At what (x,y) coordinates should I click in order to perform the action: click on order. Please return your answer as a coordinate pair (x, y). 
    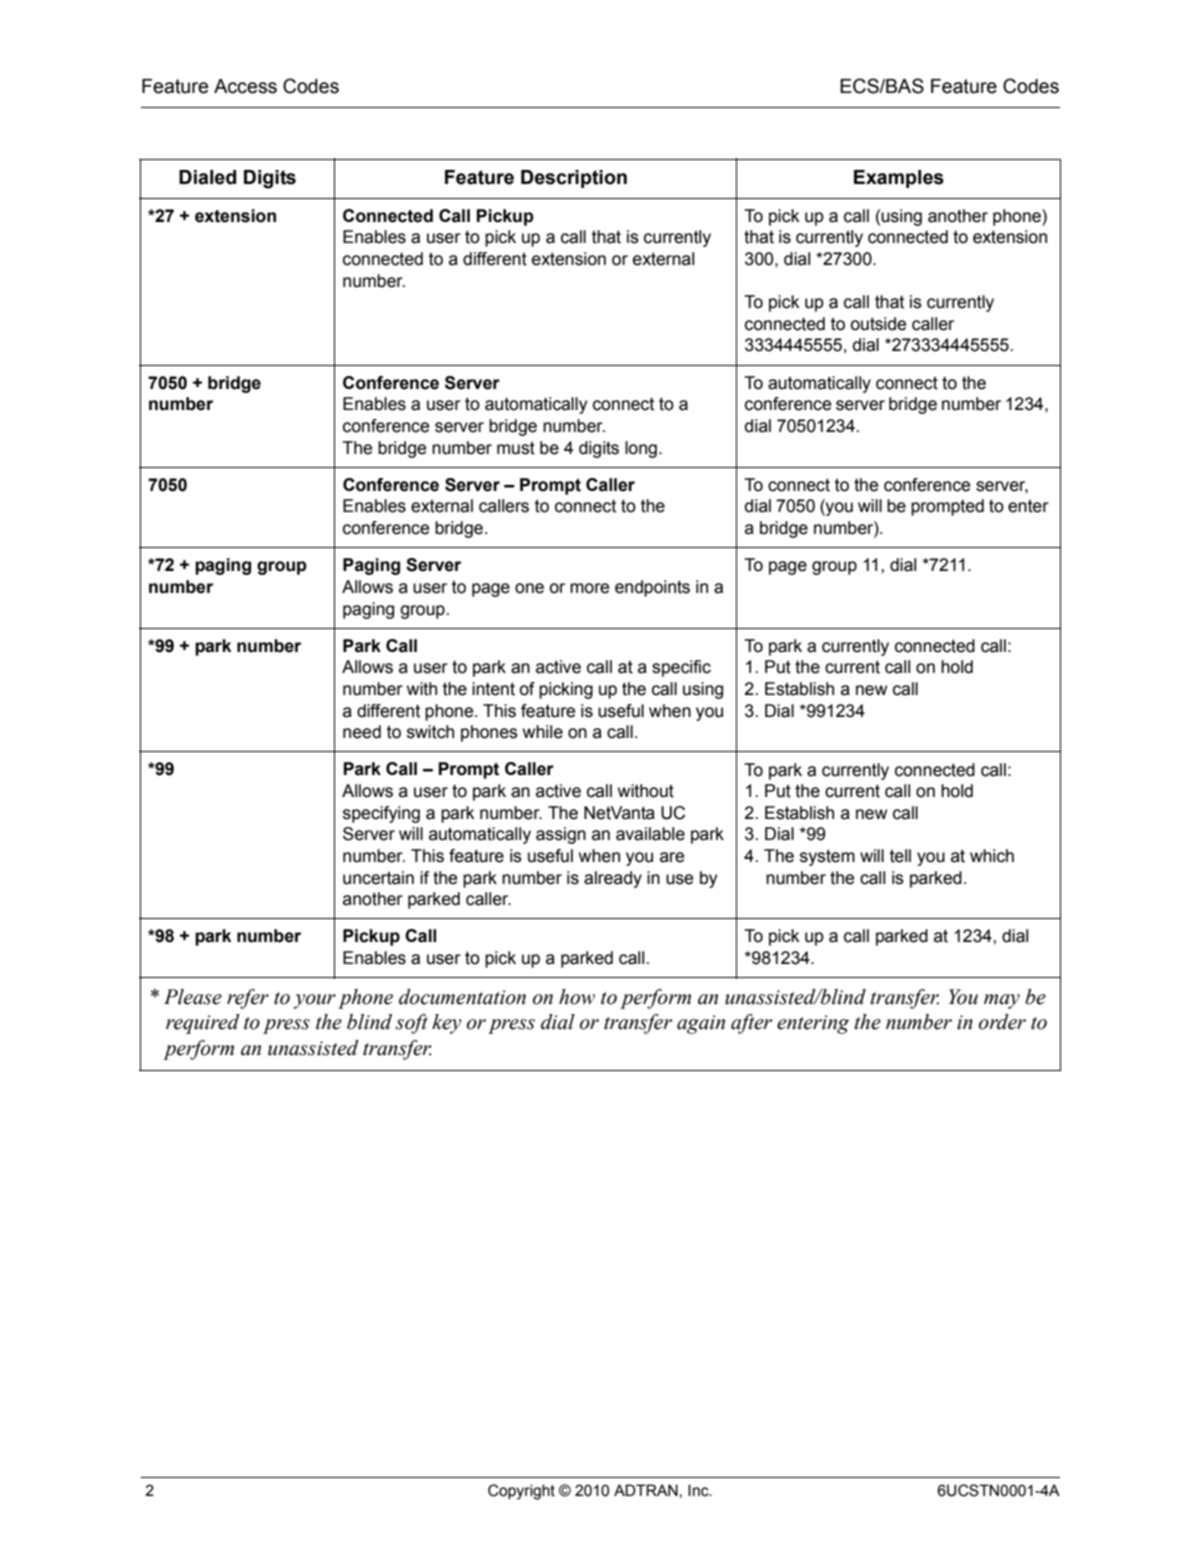
    Looking at the image, I should click on (1002, 1022).
